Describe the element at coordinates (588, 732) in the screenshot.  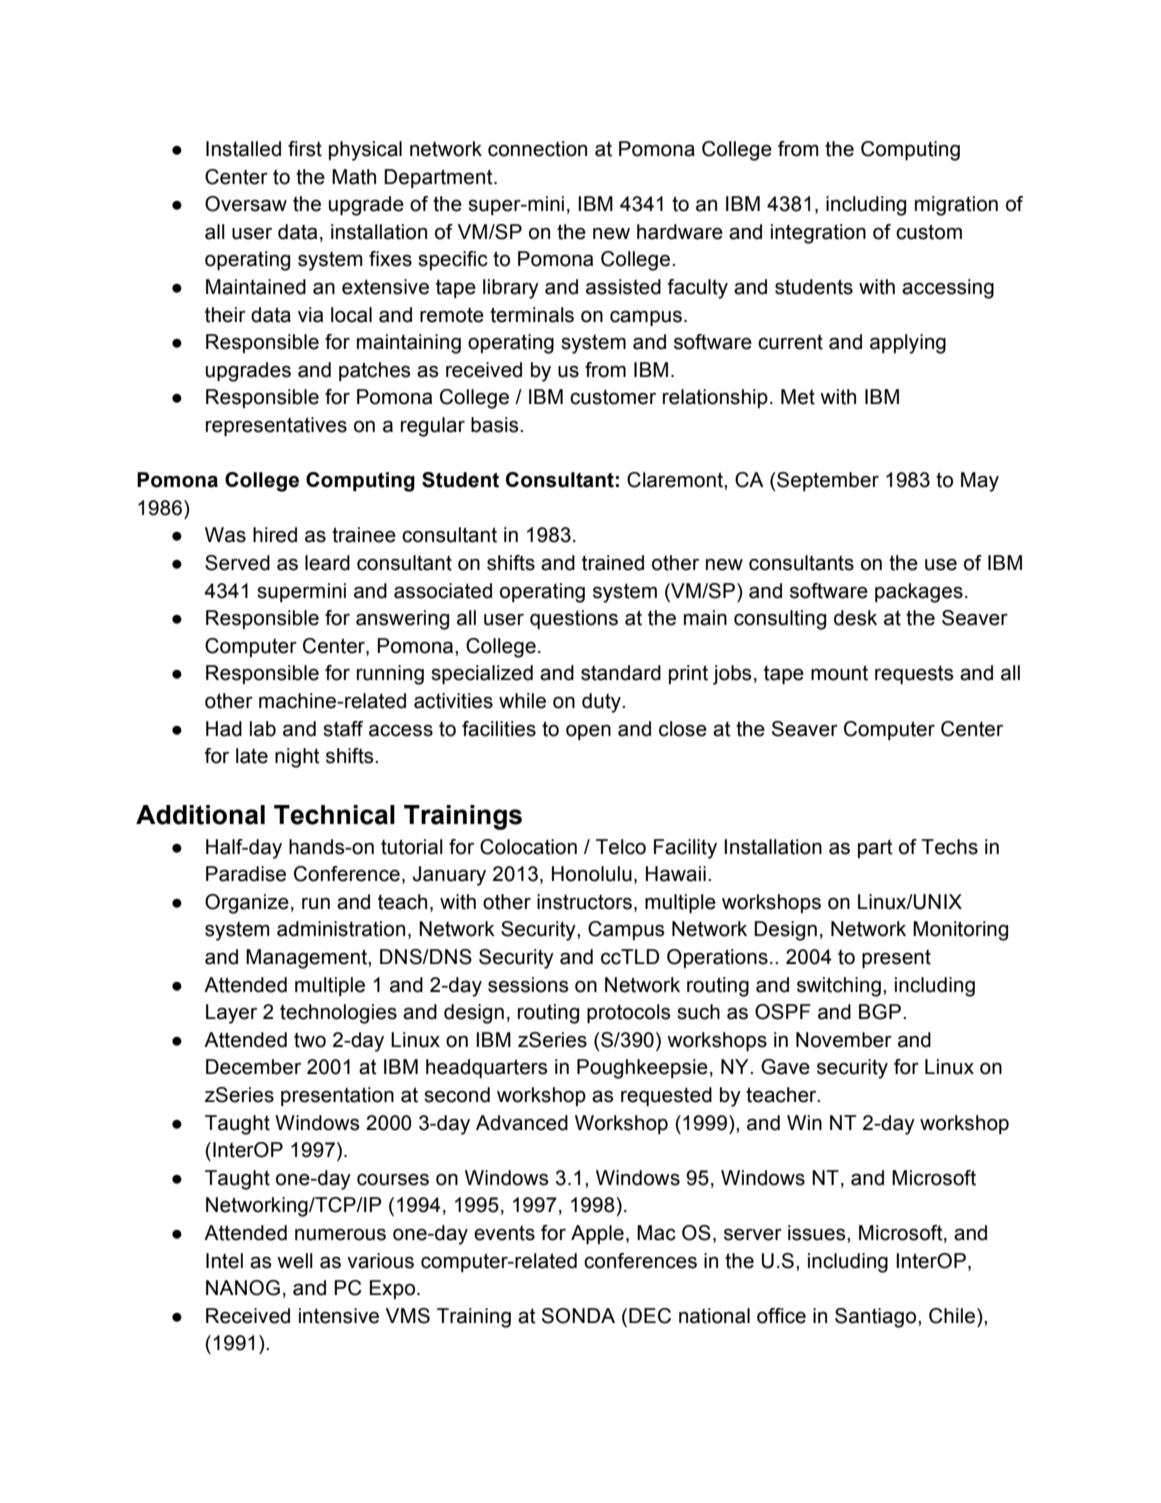
I see `open` at that location.
